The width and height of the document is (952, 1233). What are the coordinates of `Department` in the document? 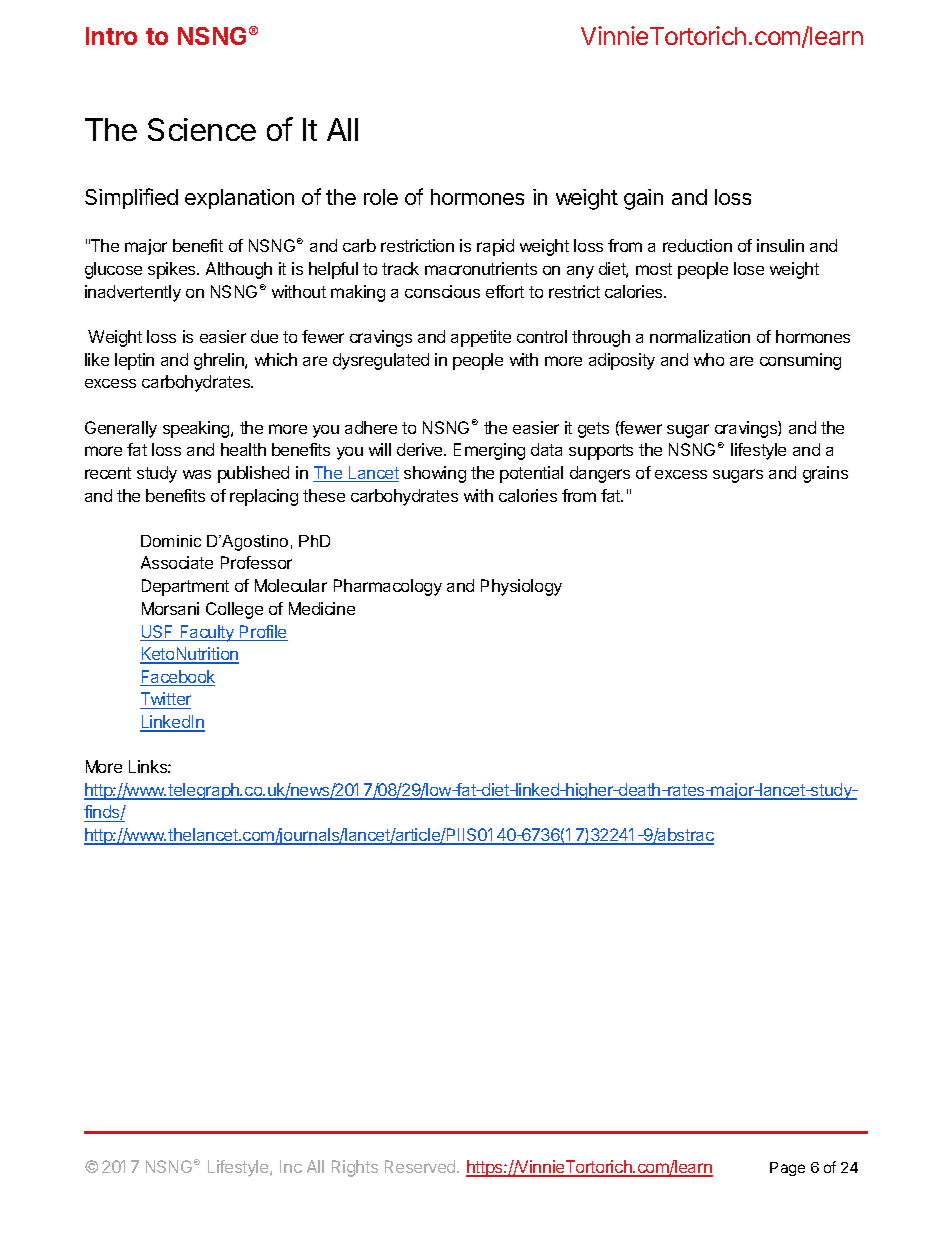 It's located at (185, 587).
